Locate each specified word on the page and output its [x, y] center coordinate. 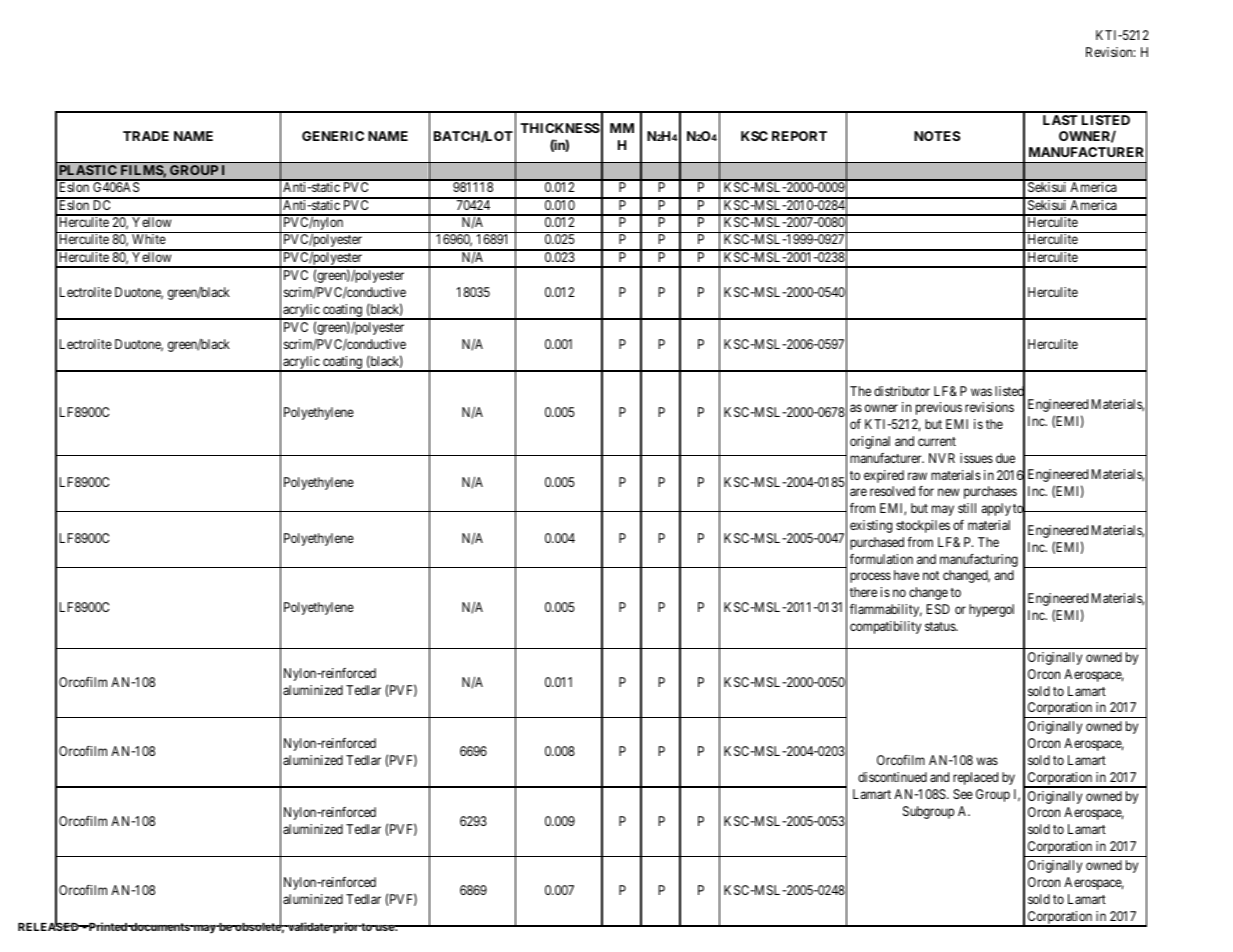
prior [346, 928]
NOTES [937, 136]
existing [871, 526]
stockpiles [923, 526]
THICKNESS [560, 128]
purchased [877, 543]
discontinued [892, 777]
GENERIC [333, 136]
